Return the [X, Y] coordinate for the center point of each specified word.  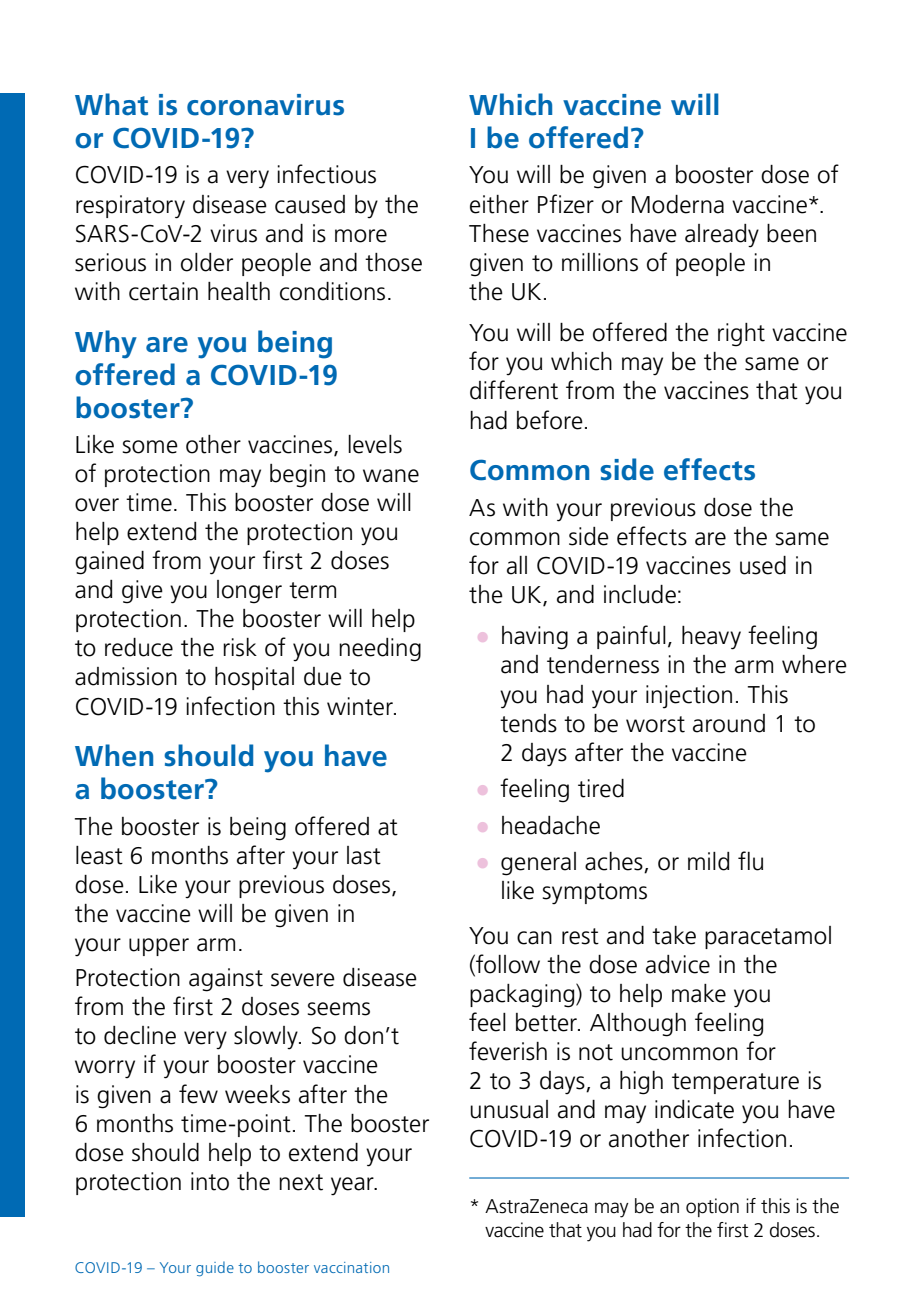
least [99, 855]
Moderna [678, 204]
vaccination [351, 1267]
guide [215, 1269]
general [538, 864]
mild [708, 861]
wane [391, 476]
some [150, 447]
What [111, 104]
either [499, 204]
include [640, 594]
